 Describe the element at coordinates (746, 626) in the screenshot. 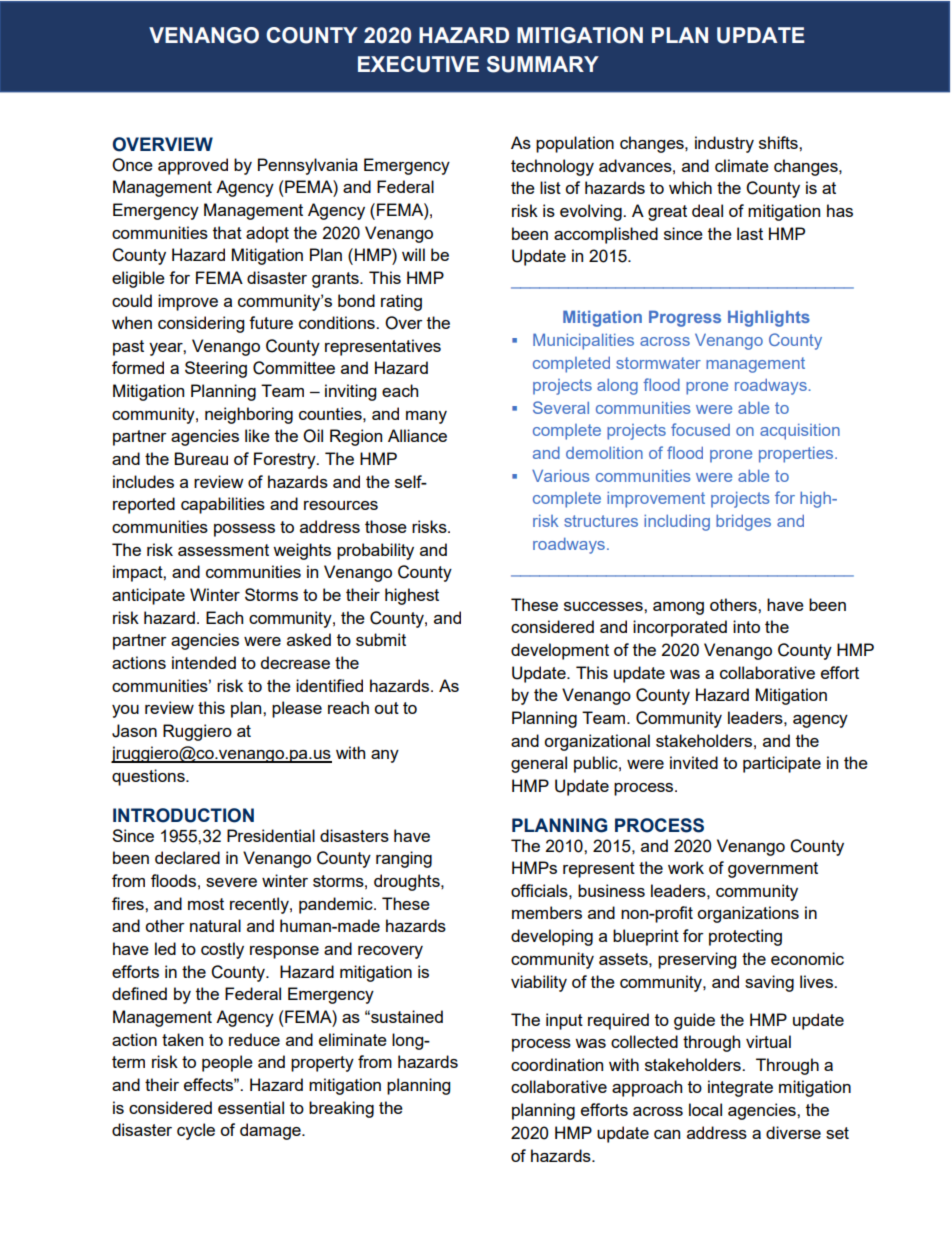

I see `into` at that location.
